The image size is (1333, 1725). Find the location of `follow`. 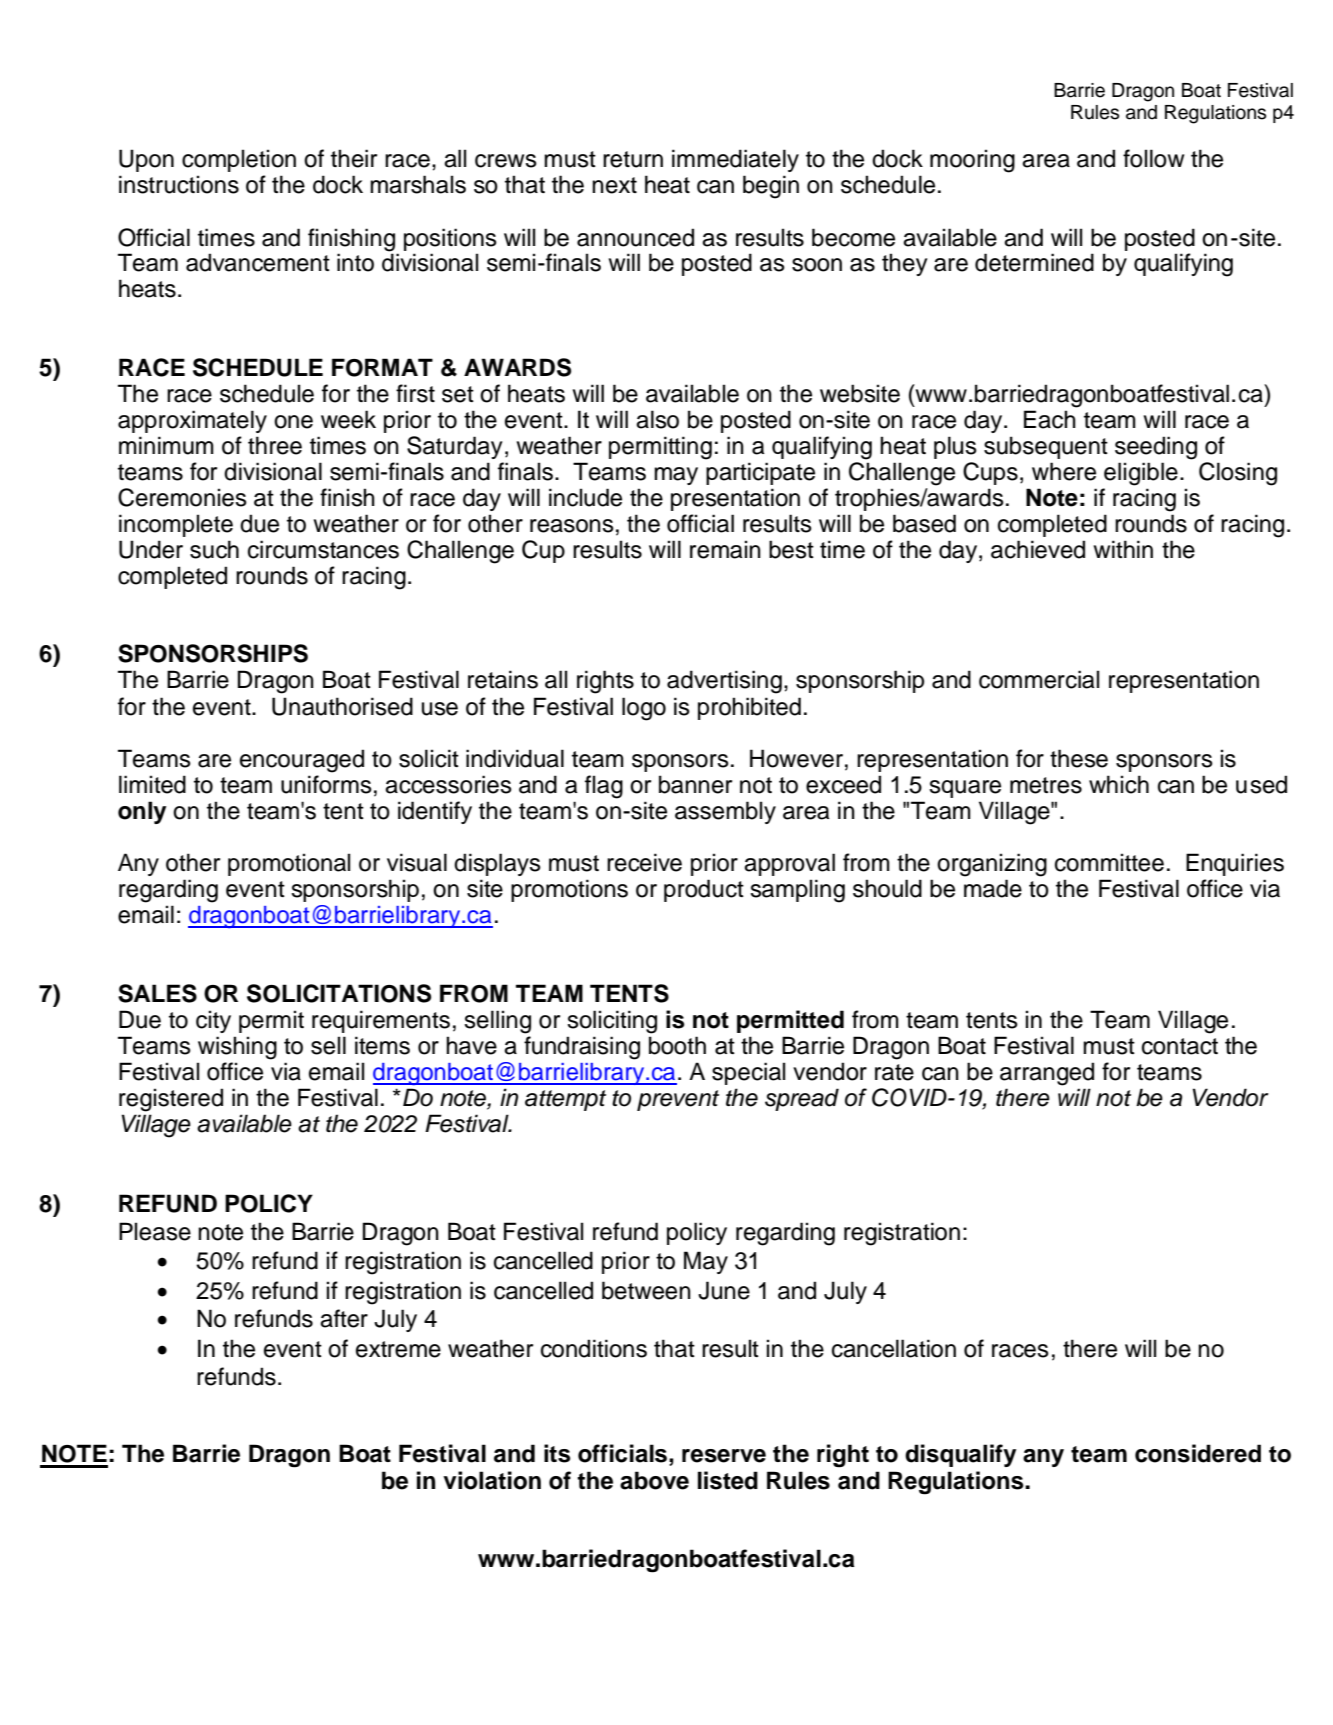

follow is located at coordinates (1153, 158).
